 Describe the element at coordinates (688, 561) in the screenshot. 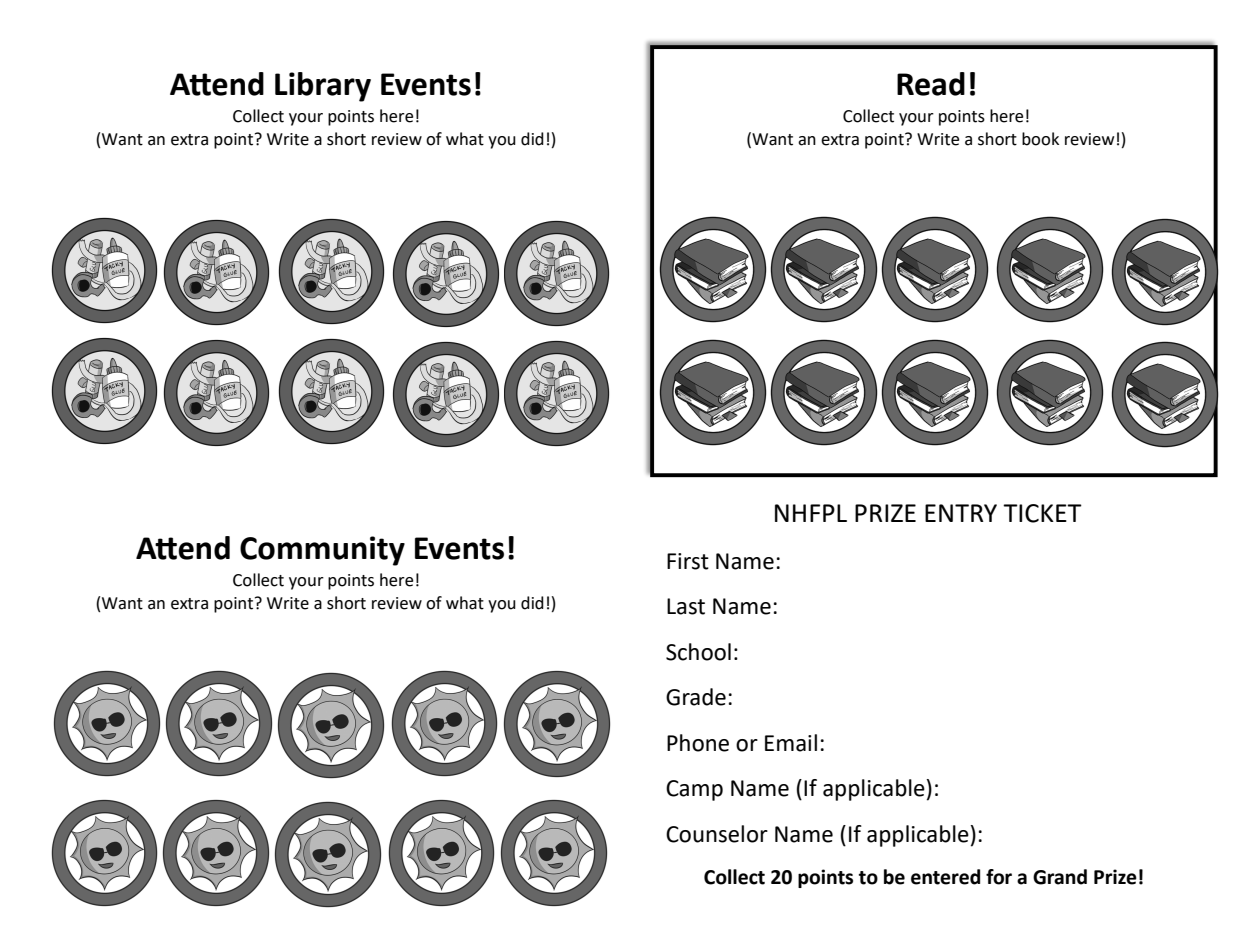

I see `First` at that location.
